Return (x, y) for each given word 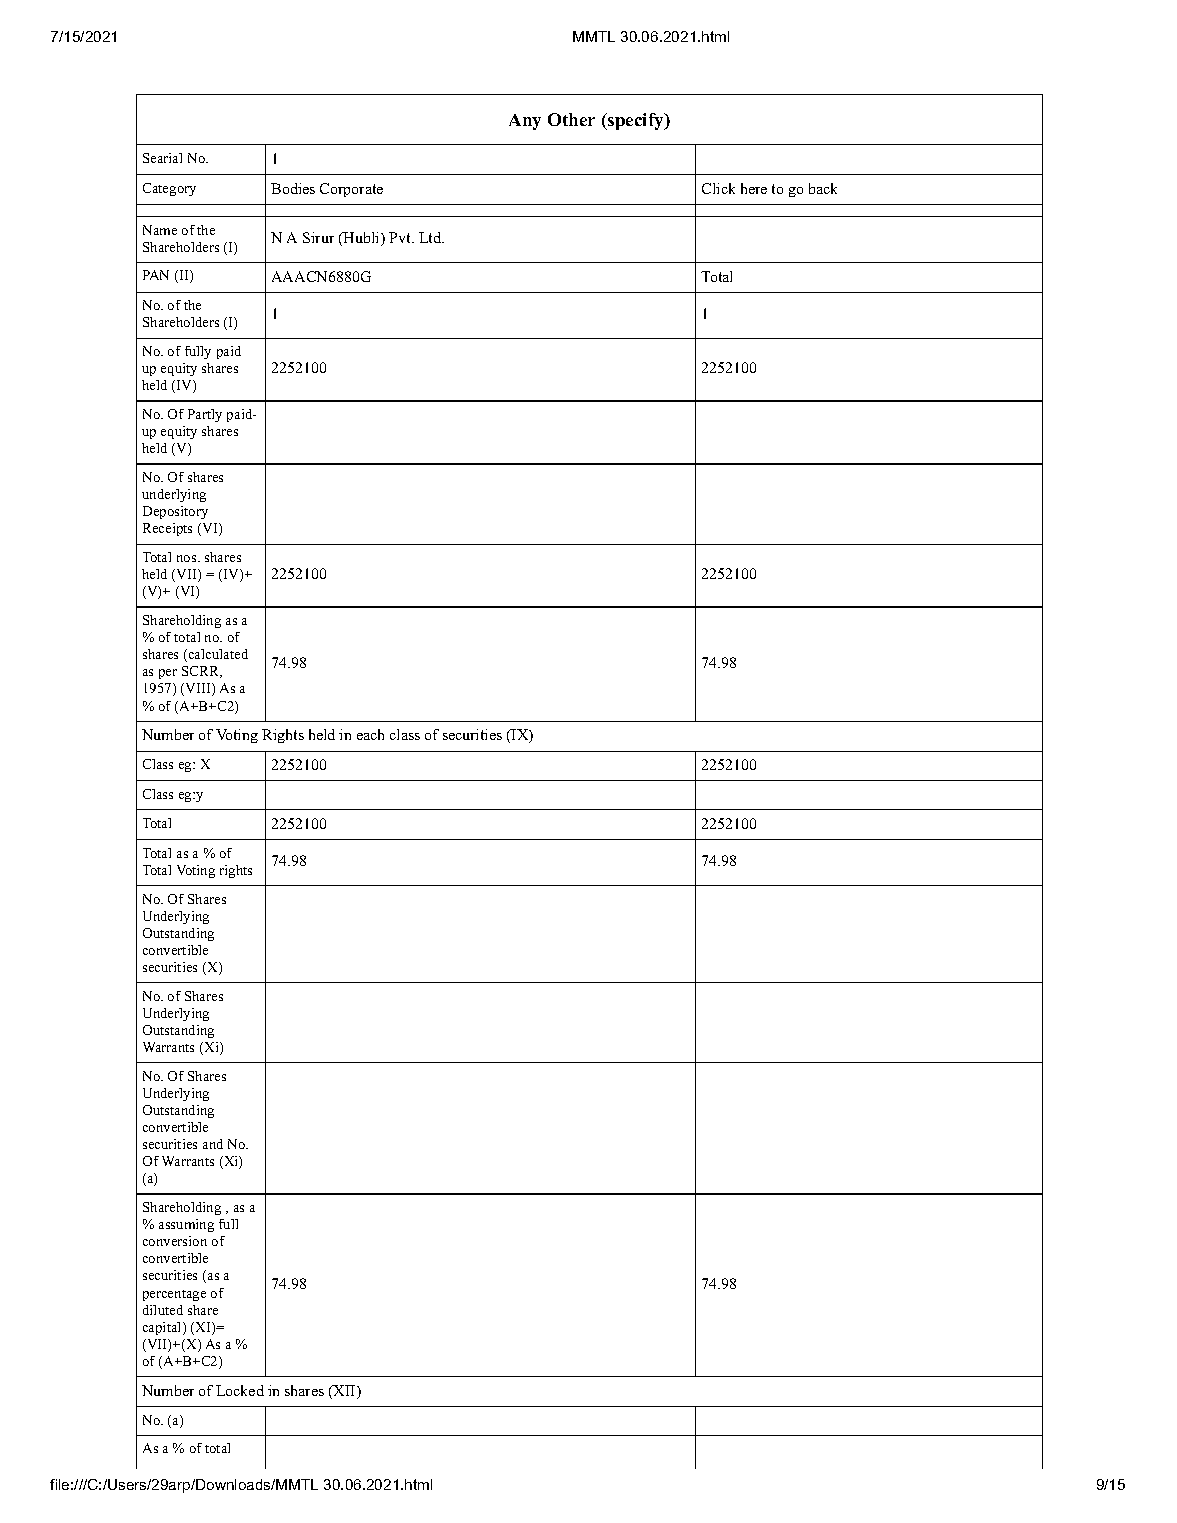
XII (344, 1392)
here (754, 188)
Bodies (293, 188)
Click (718, 188)
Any (525, 122)
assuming (186, 1225)
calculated (217, 655)
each (370, 734)
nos (188, 558)
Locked (240, 1390)
